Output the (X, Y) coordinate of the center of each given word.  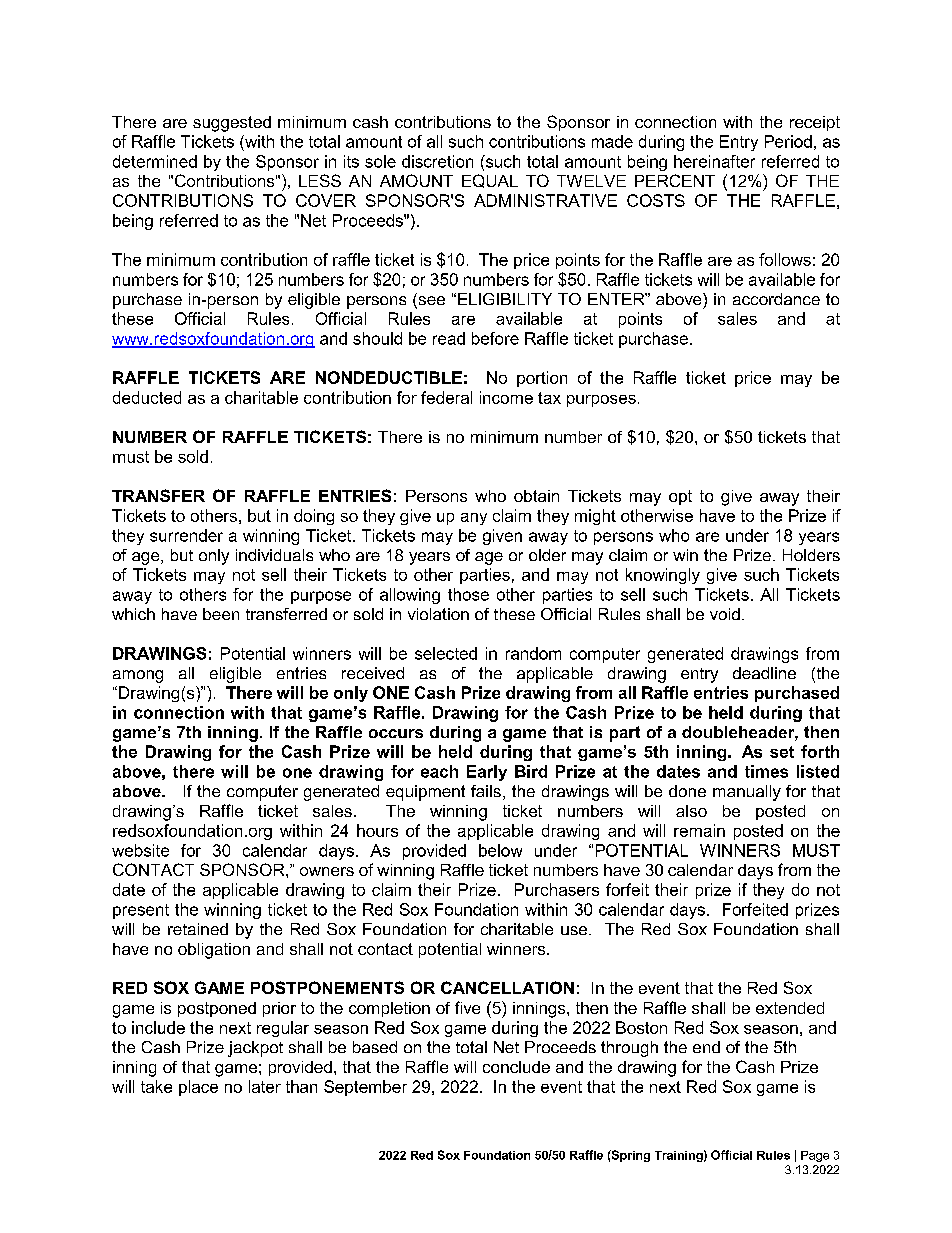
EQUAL (490, 181)
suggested (232, 124)
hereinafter (714, 161)
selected (446, 653)
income (506, 397)
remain (699, 830)
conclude (516, 1067)
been (221, 614)
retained (198, 929)
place (198, 1088)
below (500, 850)
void (725, 614)
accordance (776, 299)
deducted (147, 397)
